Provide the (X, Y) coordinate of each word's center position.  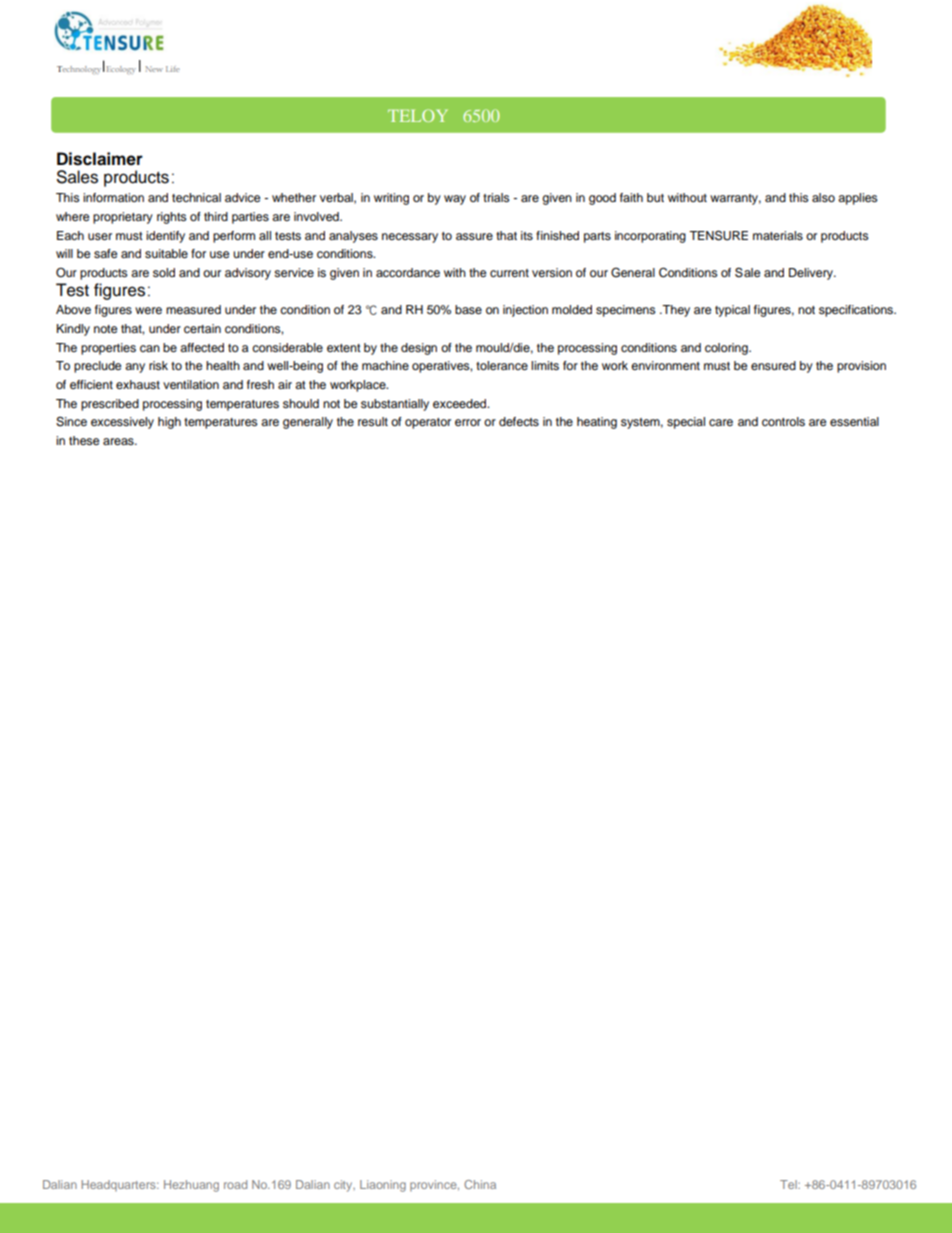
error (468, 422)
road (235, 1184)
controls (783, 421)
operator (428, 423)
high (169, 423)
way (455, 200)
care (721, 422)
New (154, 69)
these (84, 440)
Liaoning (383, 1186)
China (480, 1184)
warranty (735, 199)
